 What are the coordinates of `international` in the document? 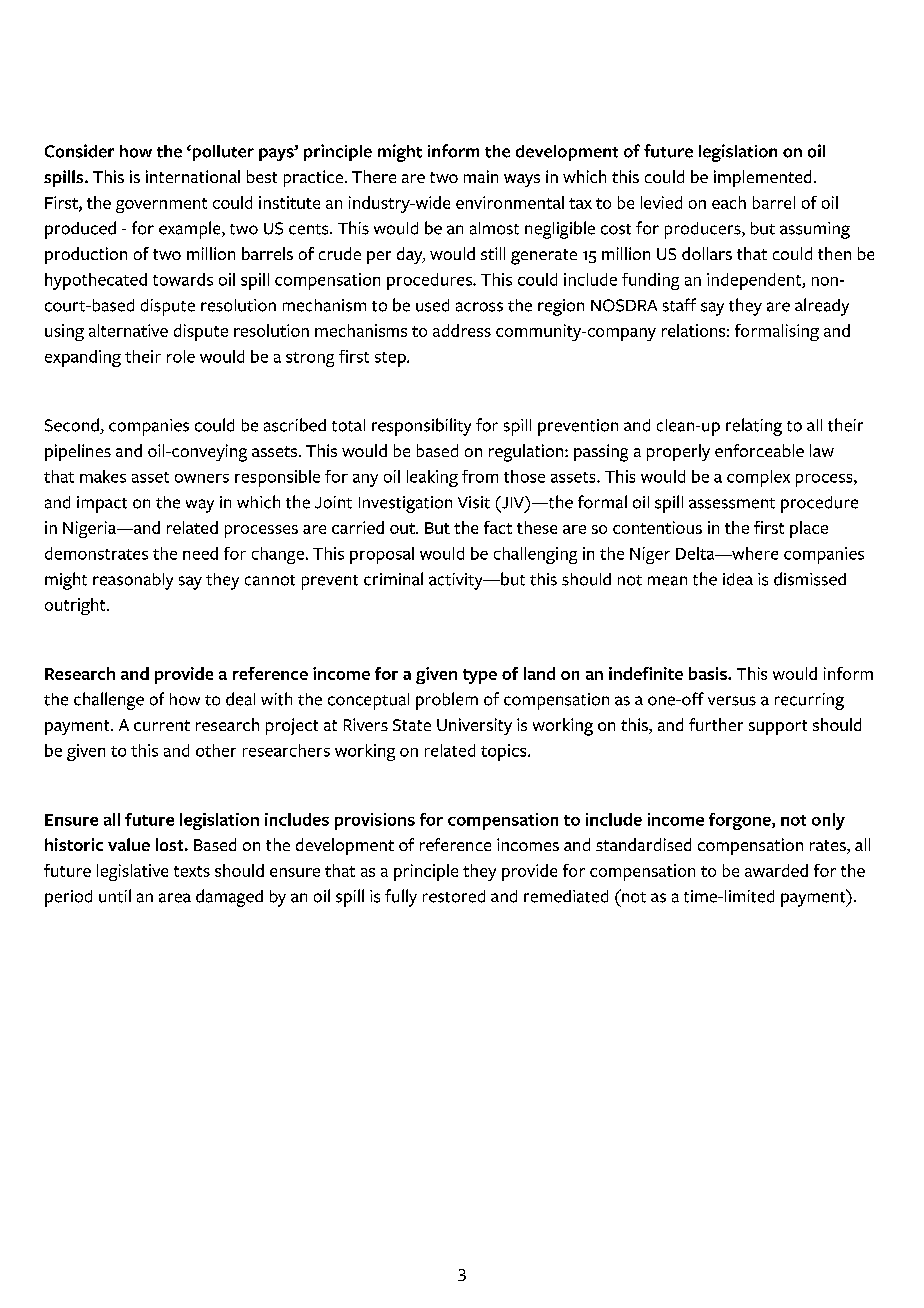 It's located at (193, 176).
